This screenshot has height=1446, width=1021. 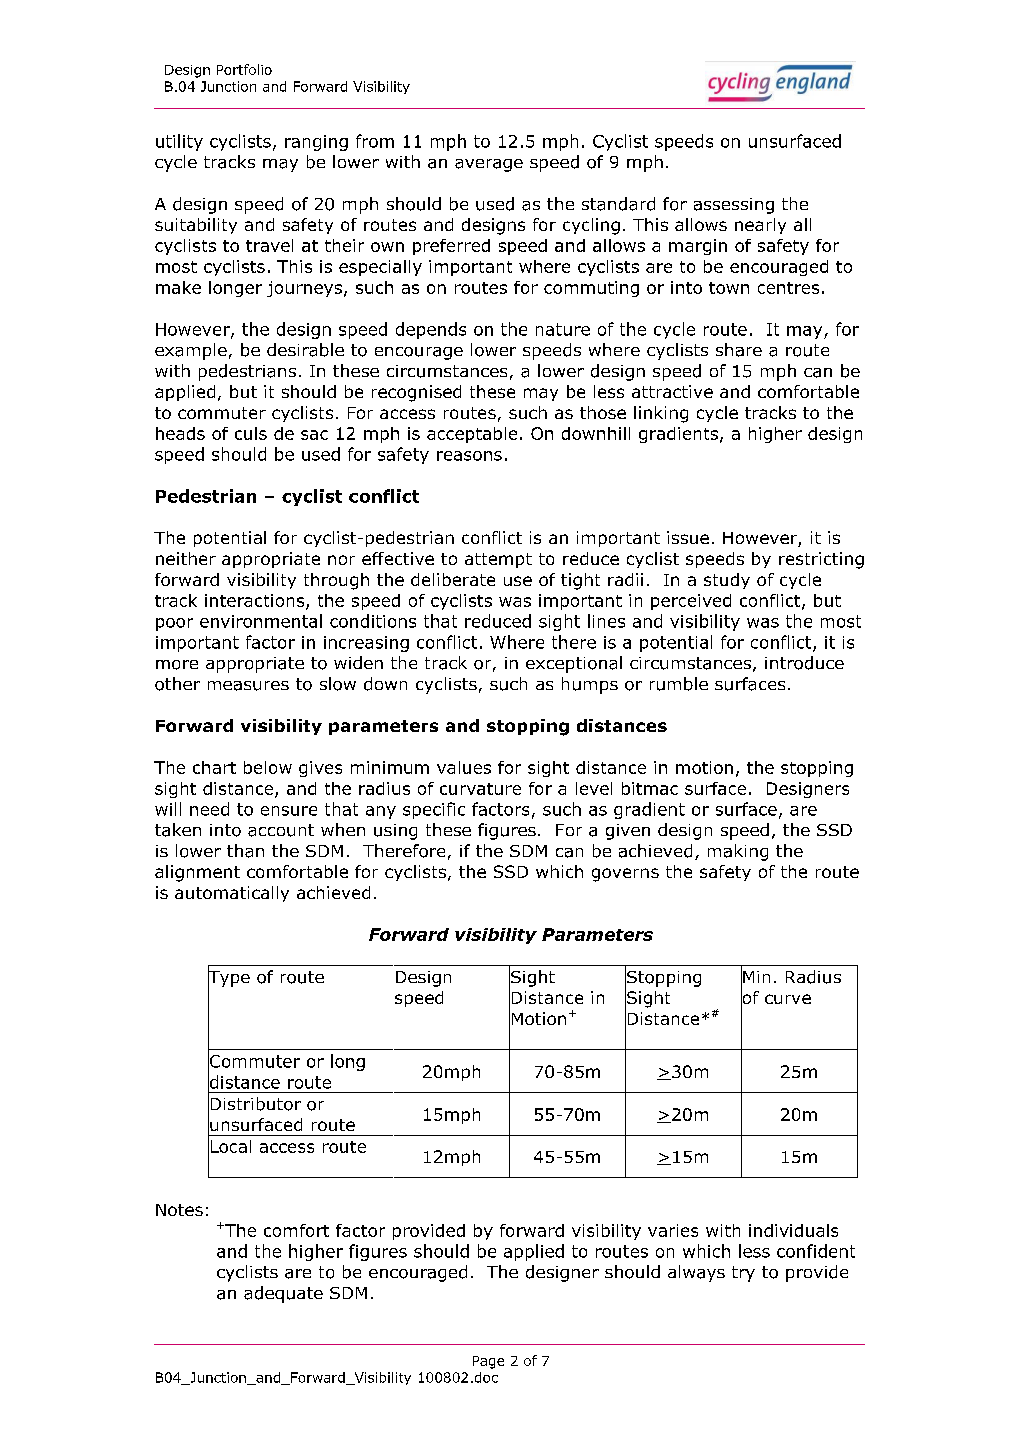 What do you see at coordinates (498, 560) in the screenshot?
I see `attempt` at bounding box center [498, 560].
